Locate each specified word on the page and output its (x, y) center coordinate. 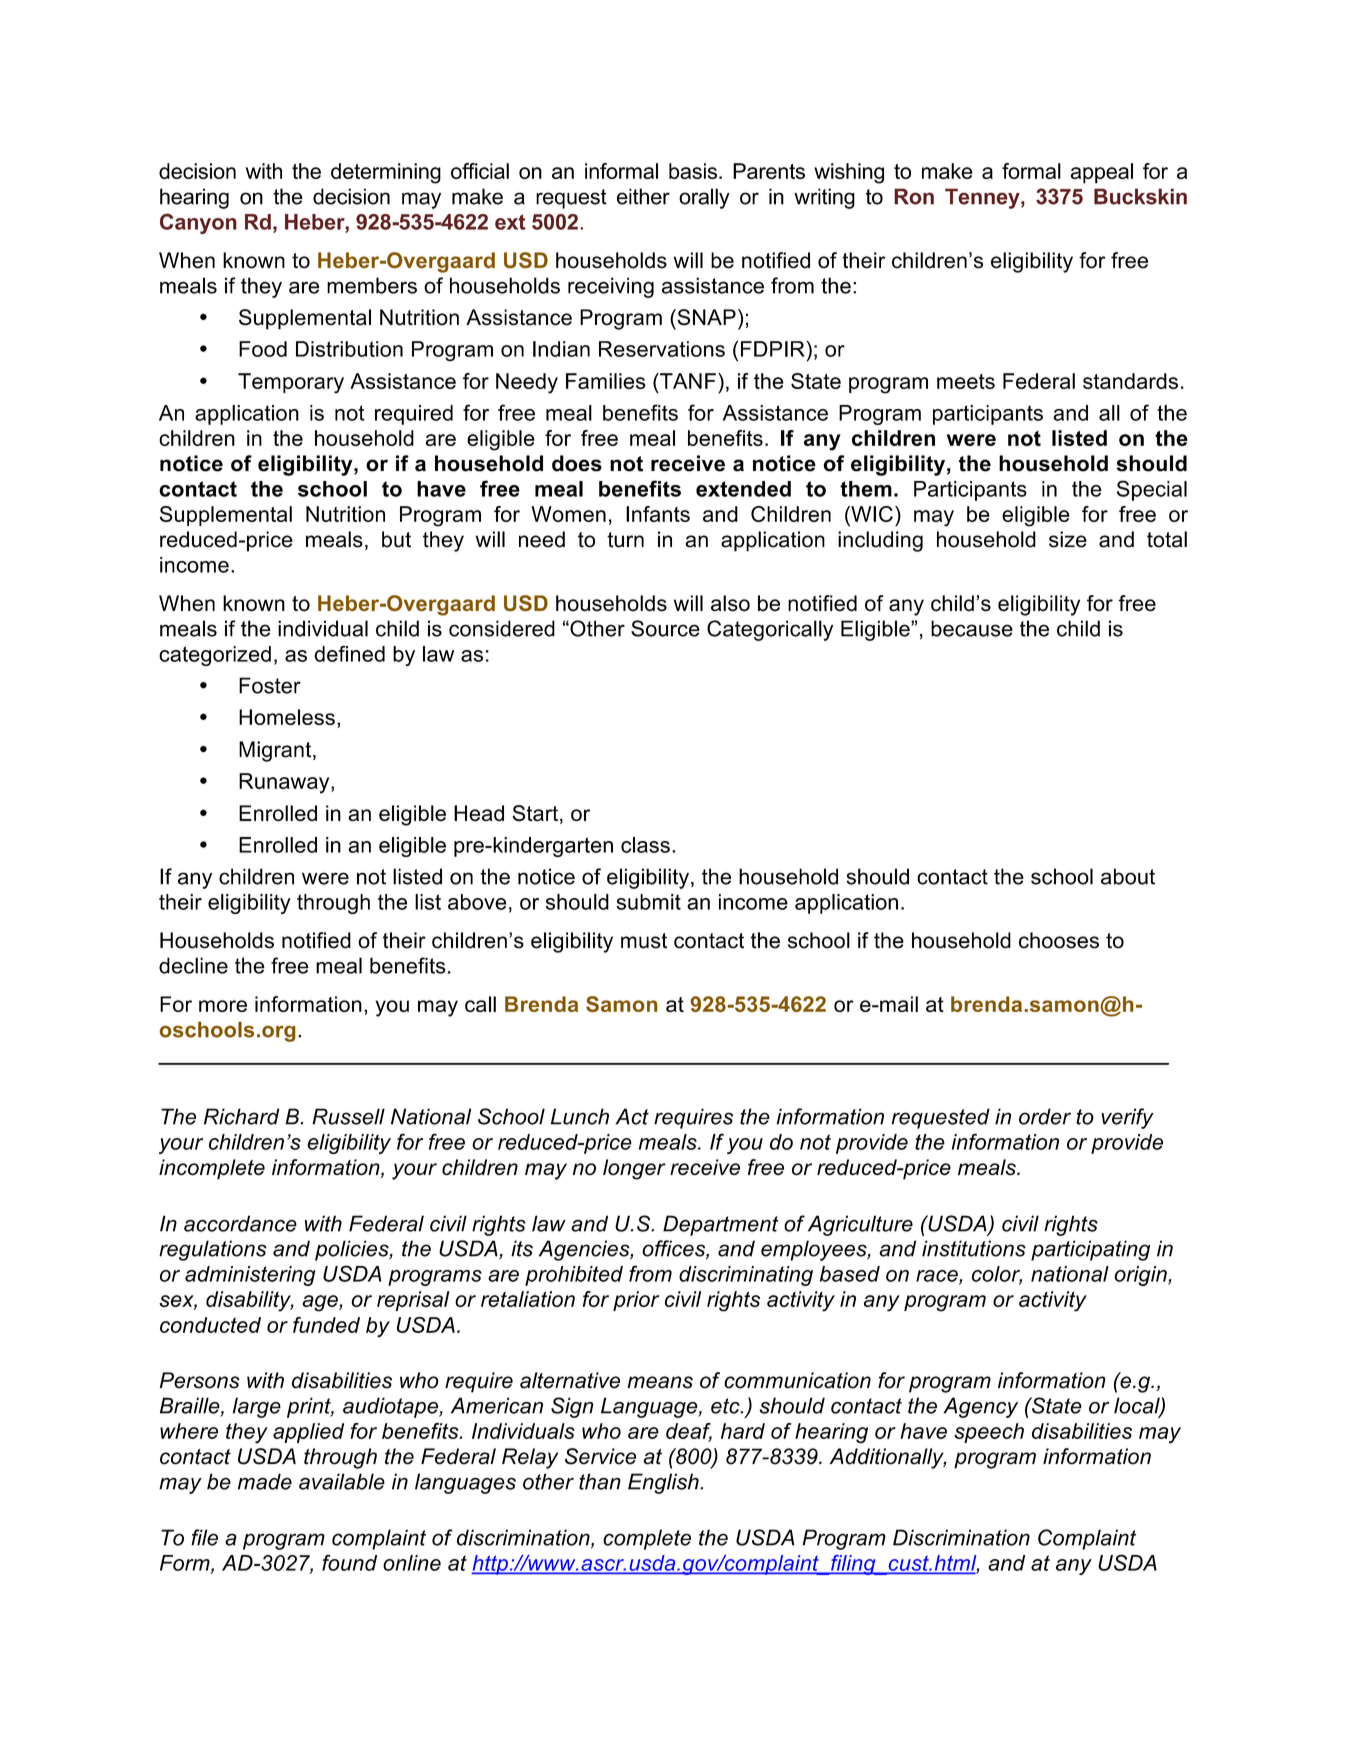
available (342, 1481)
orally (704, 198)
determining (386, 173)
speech (989, 1433)
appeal (1102, 173)
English (664, 1483)
